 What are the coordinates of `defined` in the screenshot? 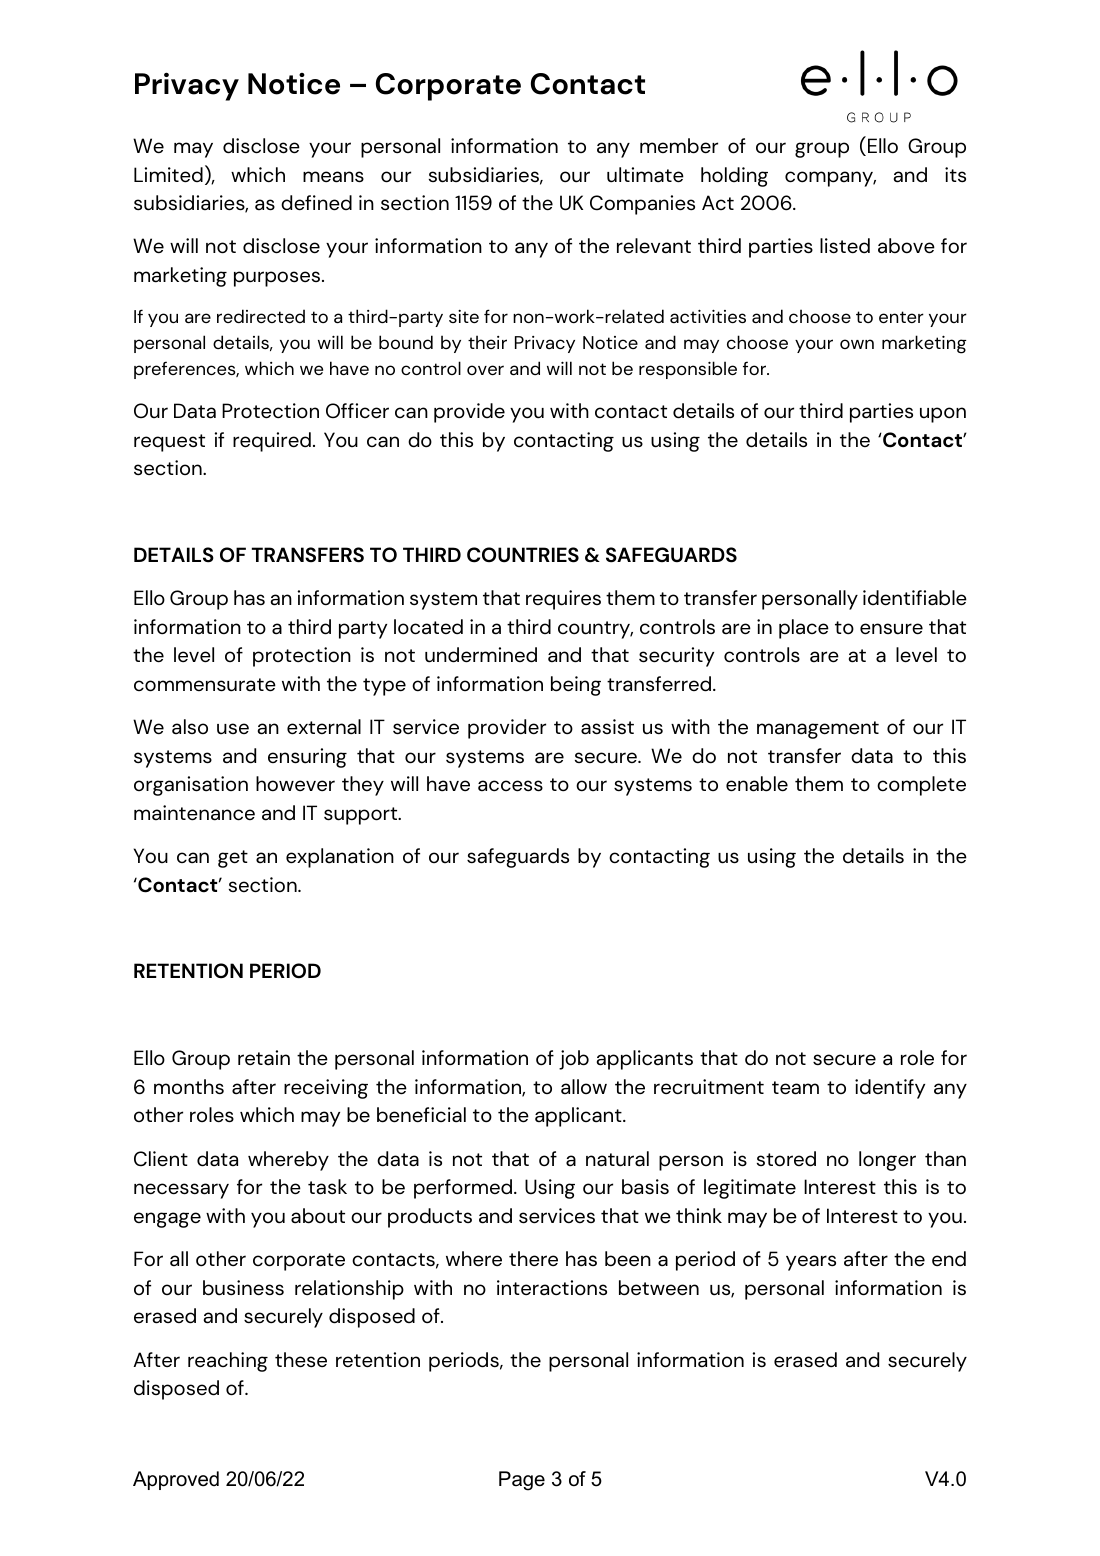 It's located at (316, 203).
